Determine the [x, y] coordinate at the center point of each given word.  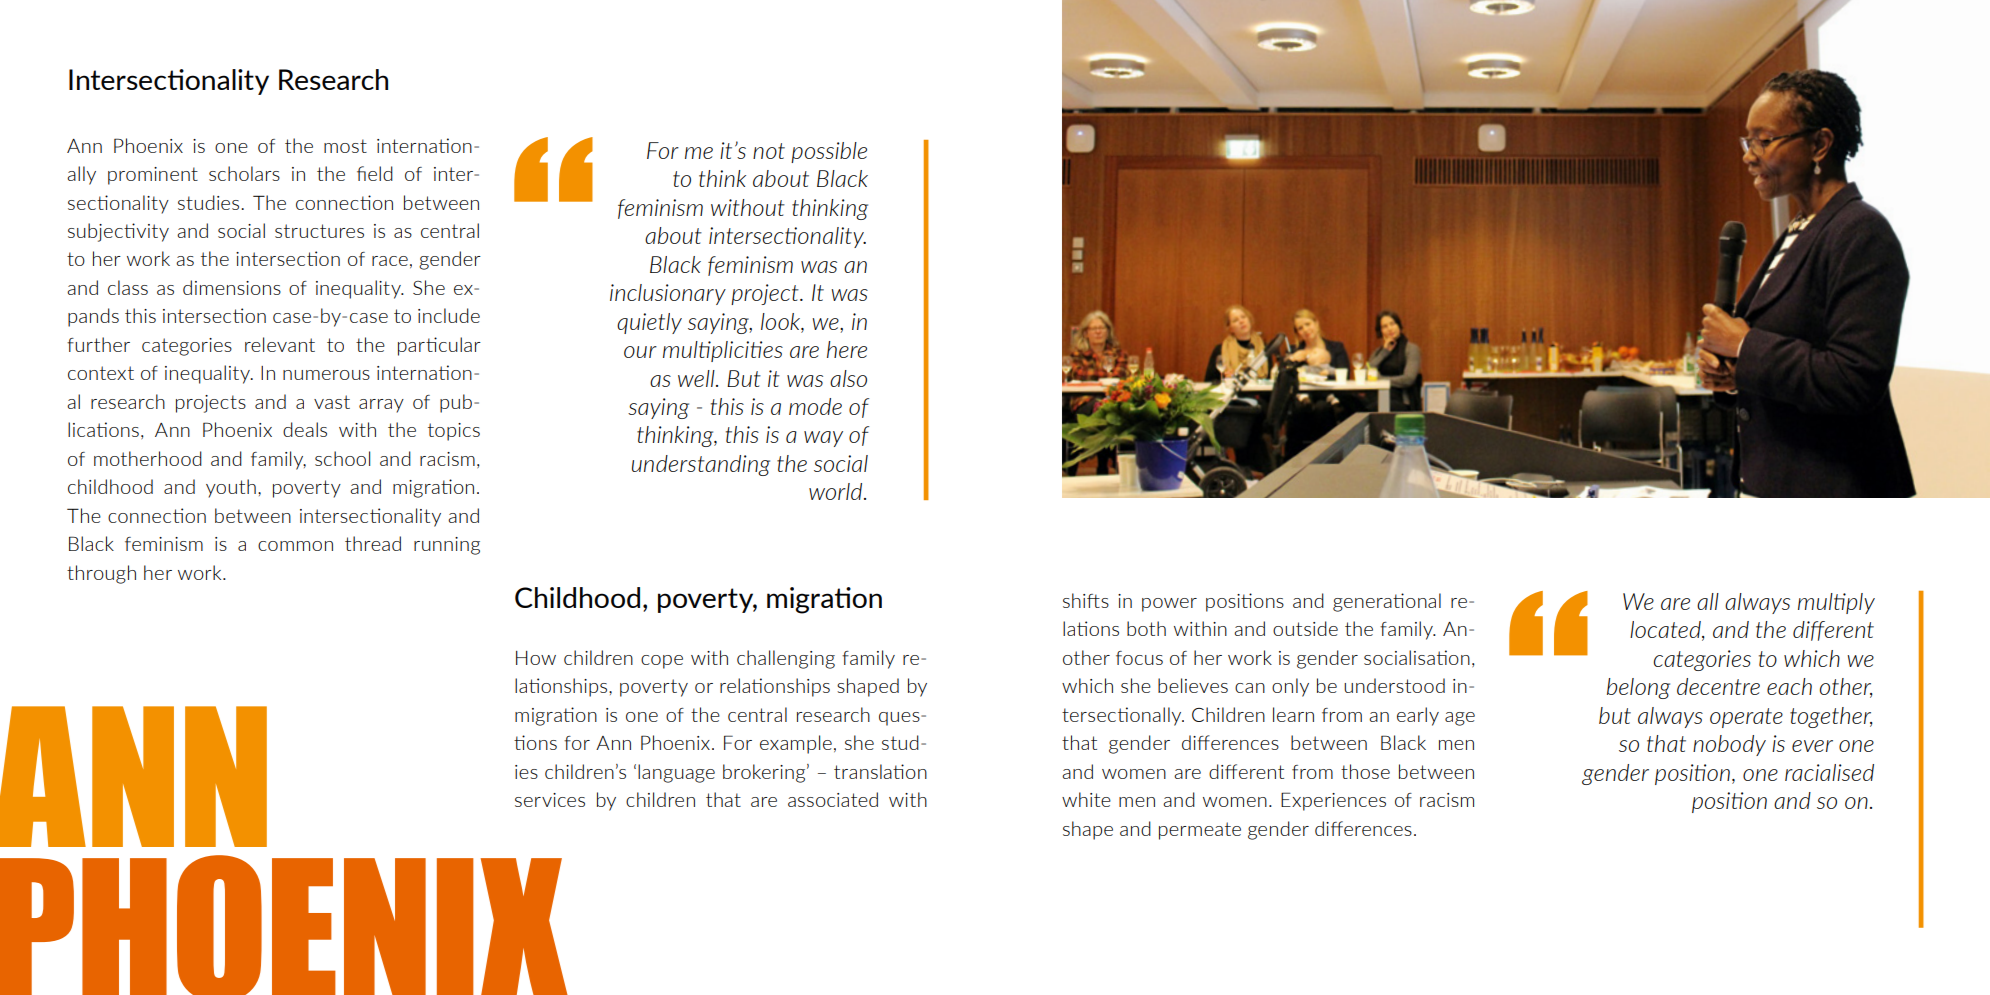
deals [305, 429]
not [769, 151]
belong [1638, 688]
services [550, 800]
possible [829, 152]
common [295, 546]
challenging [786, 659]
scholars [244, 173]
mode [815, 406]
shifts [1086, 600]
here [847, 349]
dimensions [232, 287]
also [848, 378]
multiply [1836, 603]
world [837, 491]
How [536, 658]
